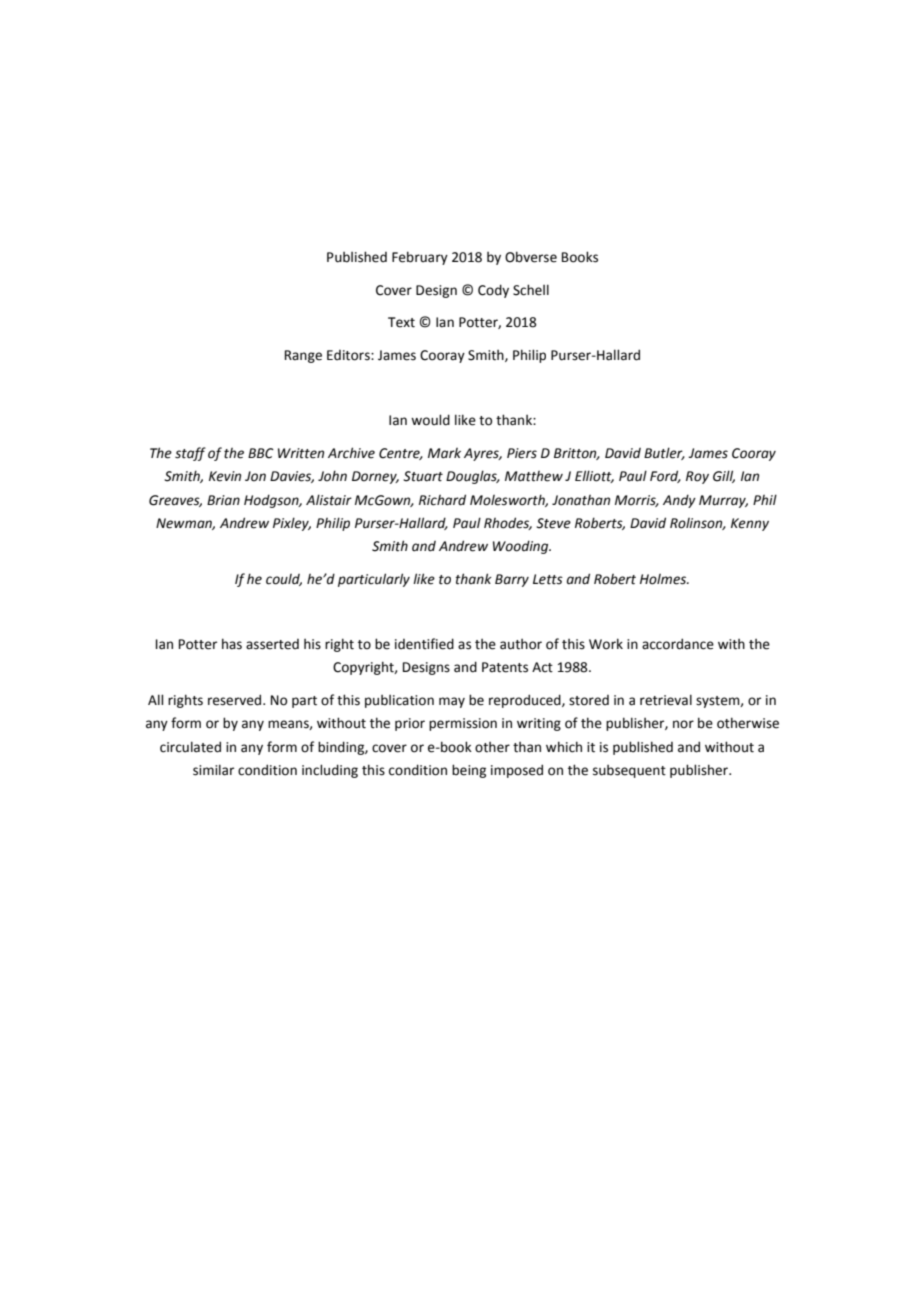 The height and width of the screenshot is (1308, 924). Describe the element at coordinates (469, 771) in the screenshot. I see `being` at that location.
